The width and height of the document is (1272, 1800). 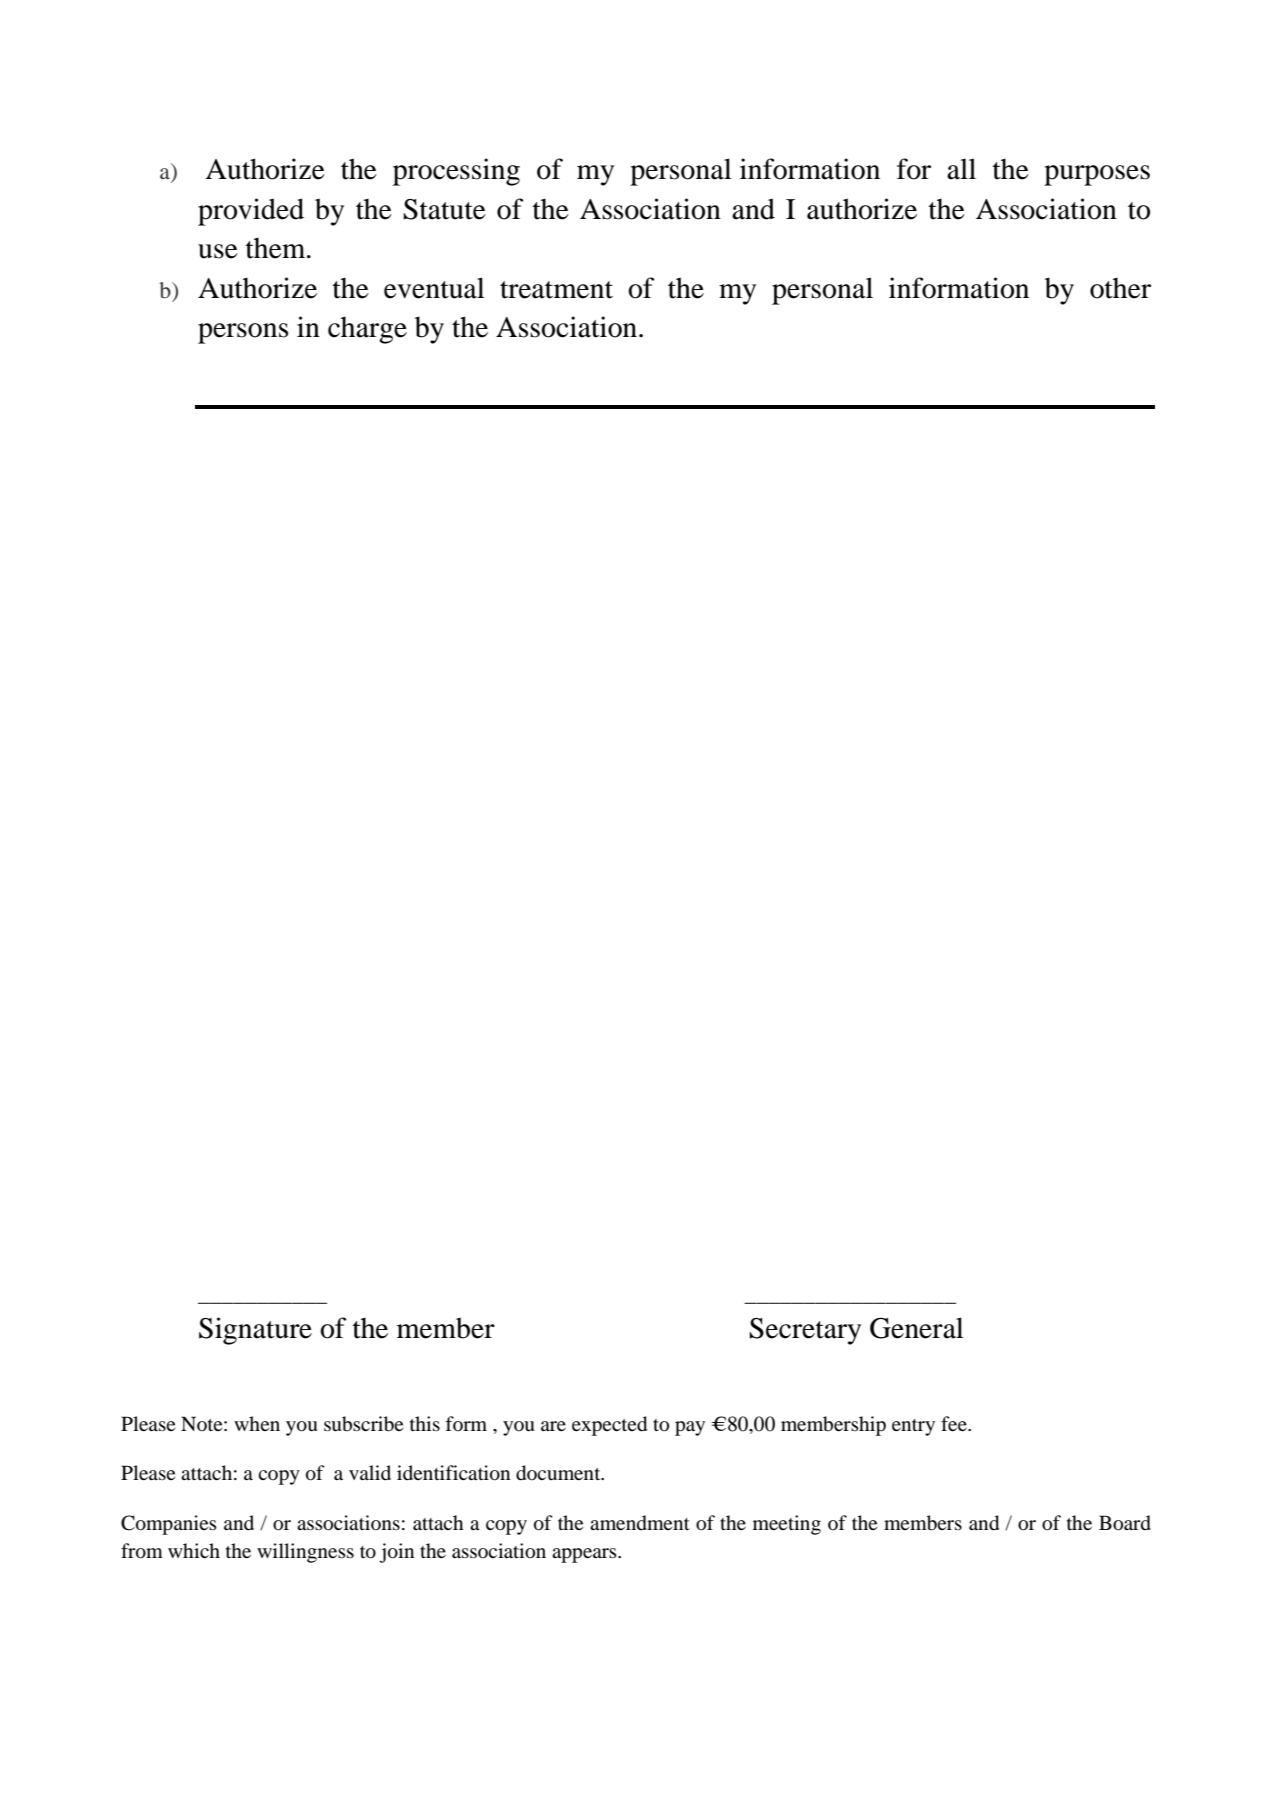 I want to click on amendment, so click(x=640, y=1523).
